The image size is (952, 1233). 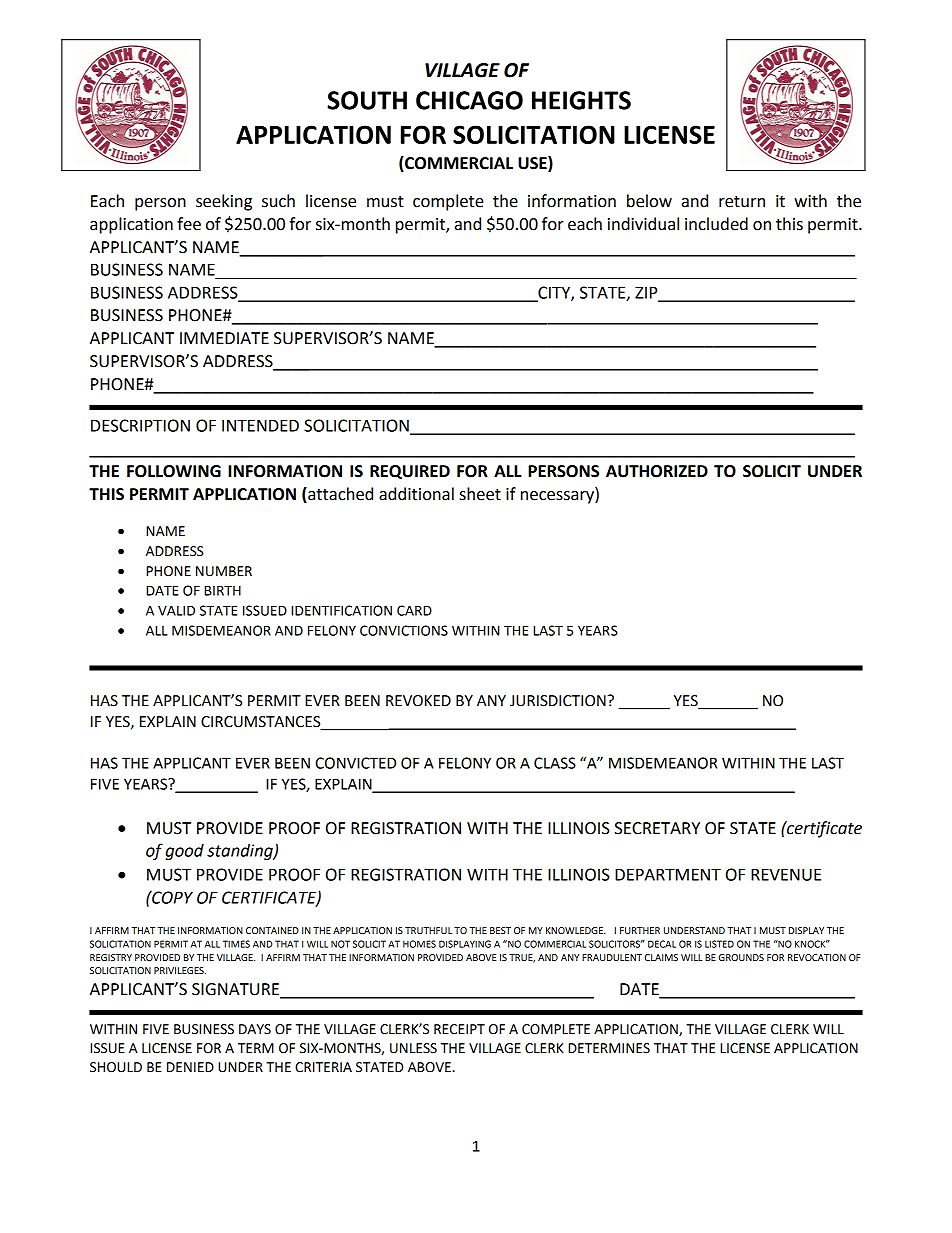 What do you see at coordinates (185, 852) in the screenshot?
I see `good` at bounding box center [185, 852].
